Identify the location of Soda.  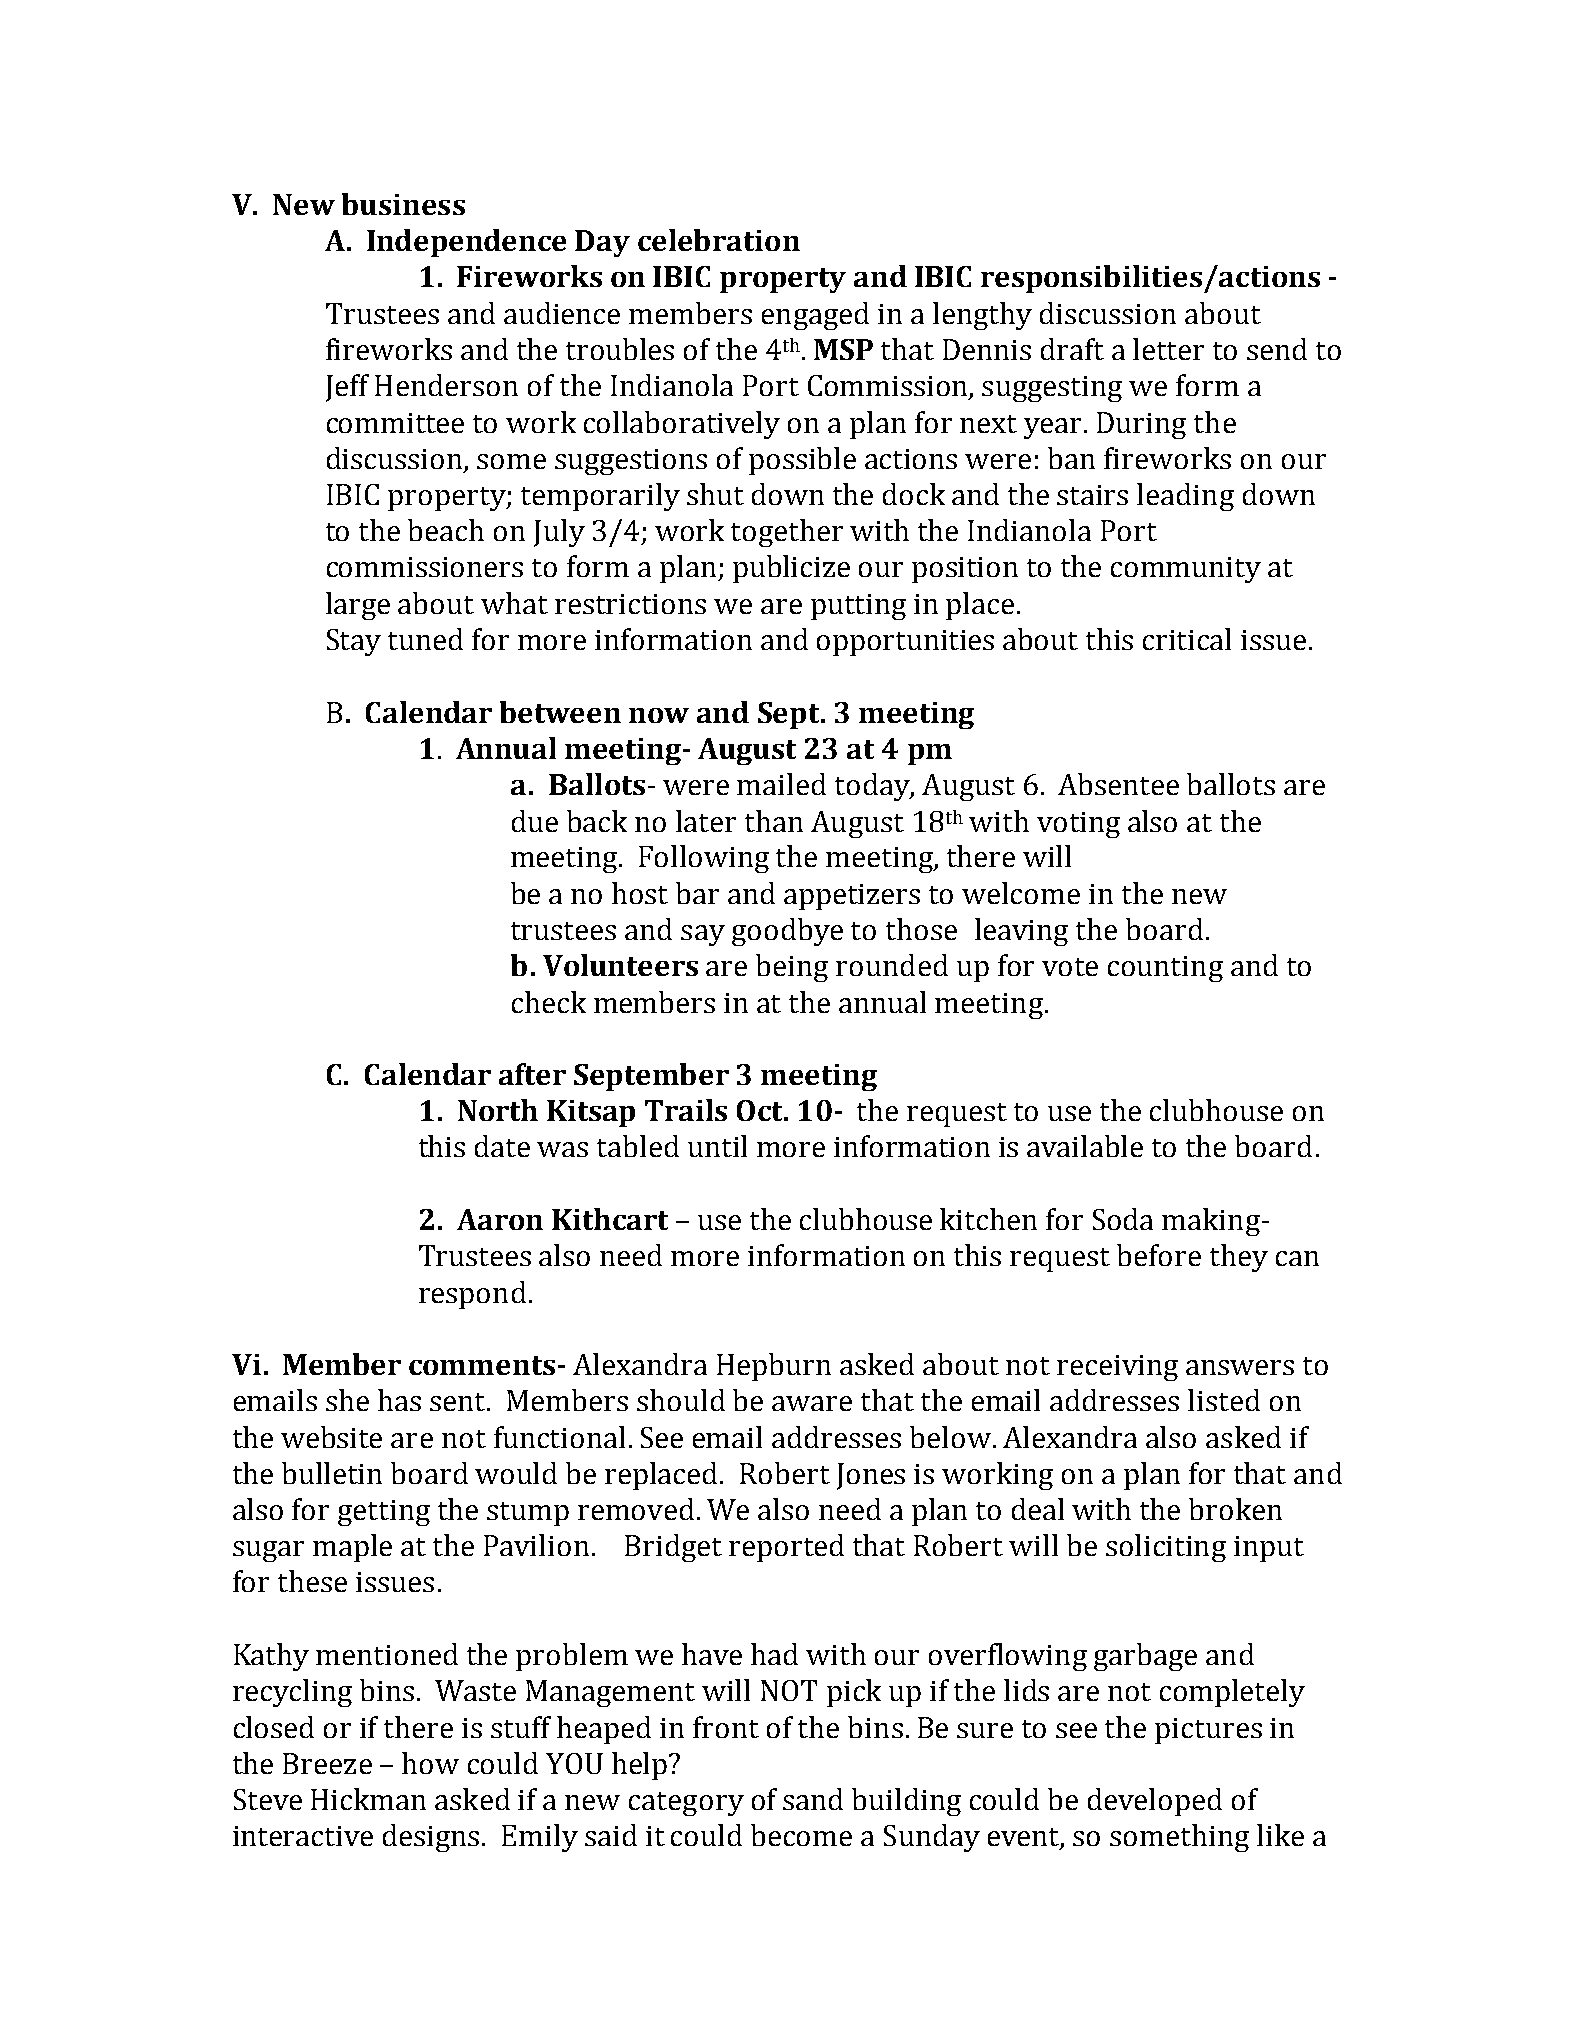
(1123, 1219).
